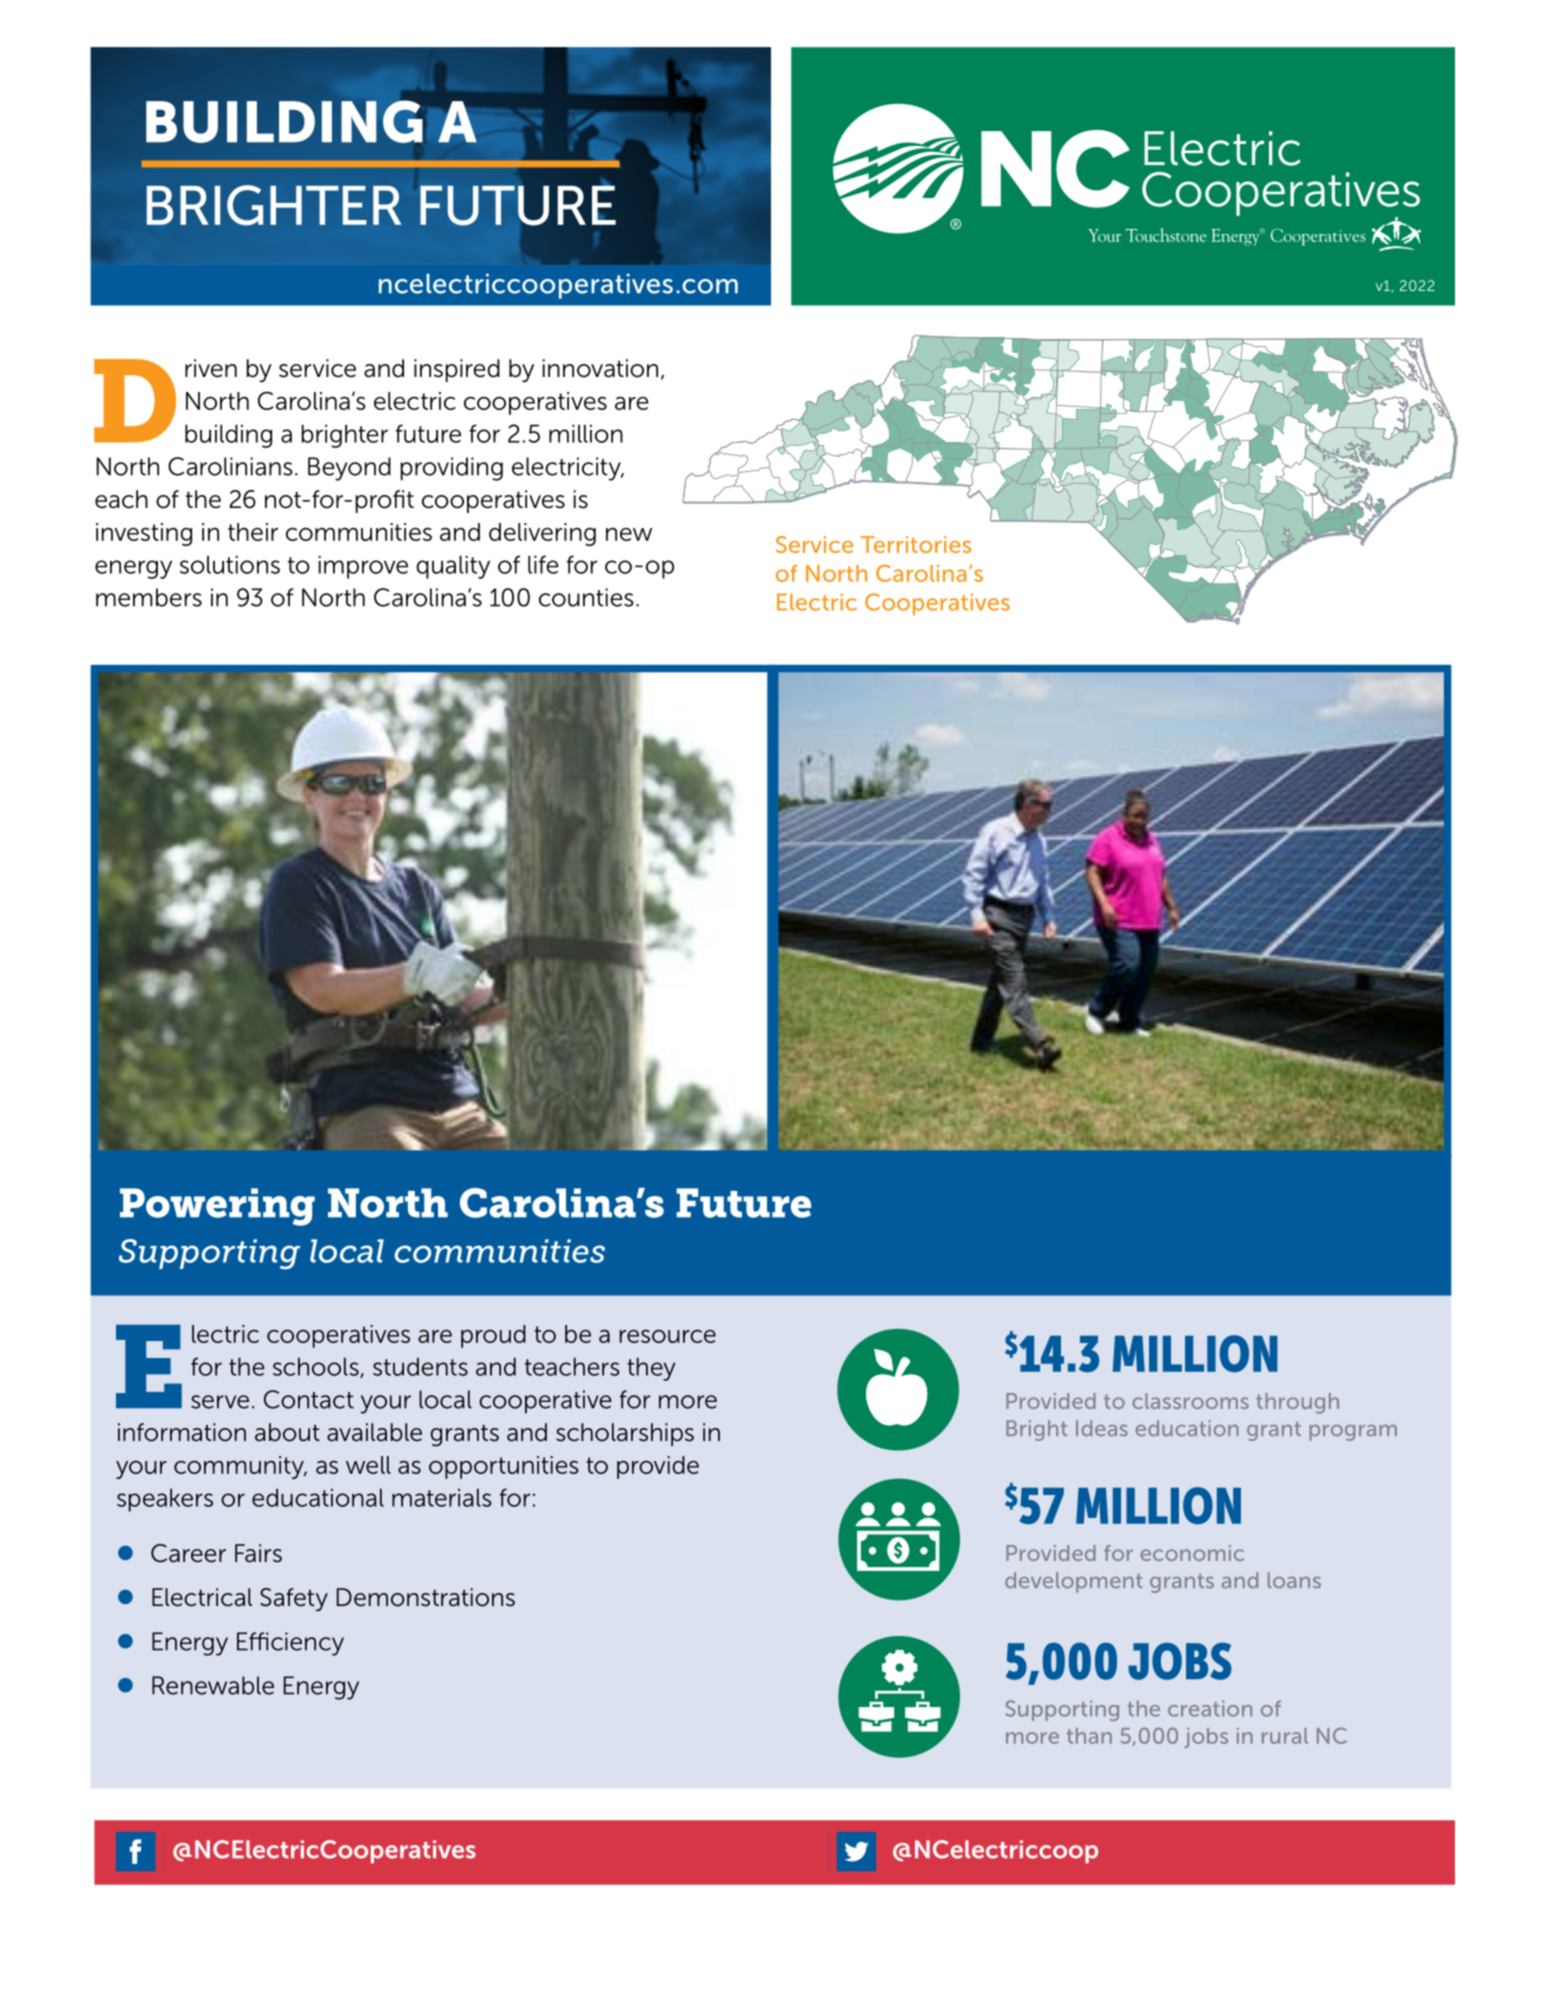 The width and height of the screenshot is (1542, 1996). I want to click on classrooms, so click(1190, 1401).
